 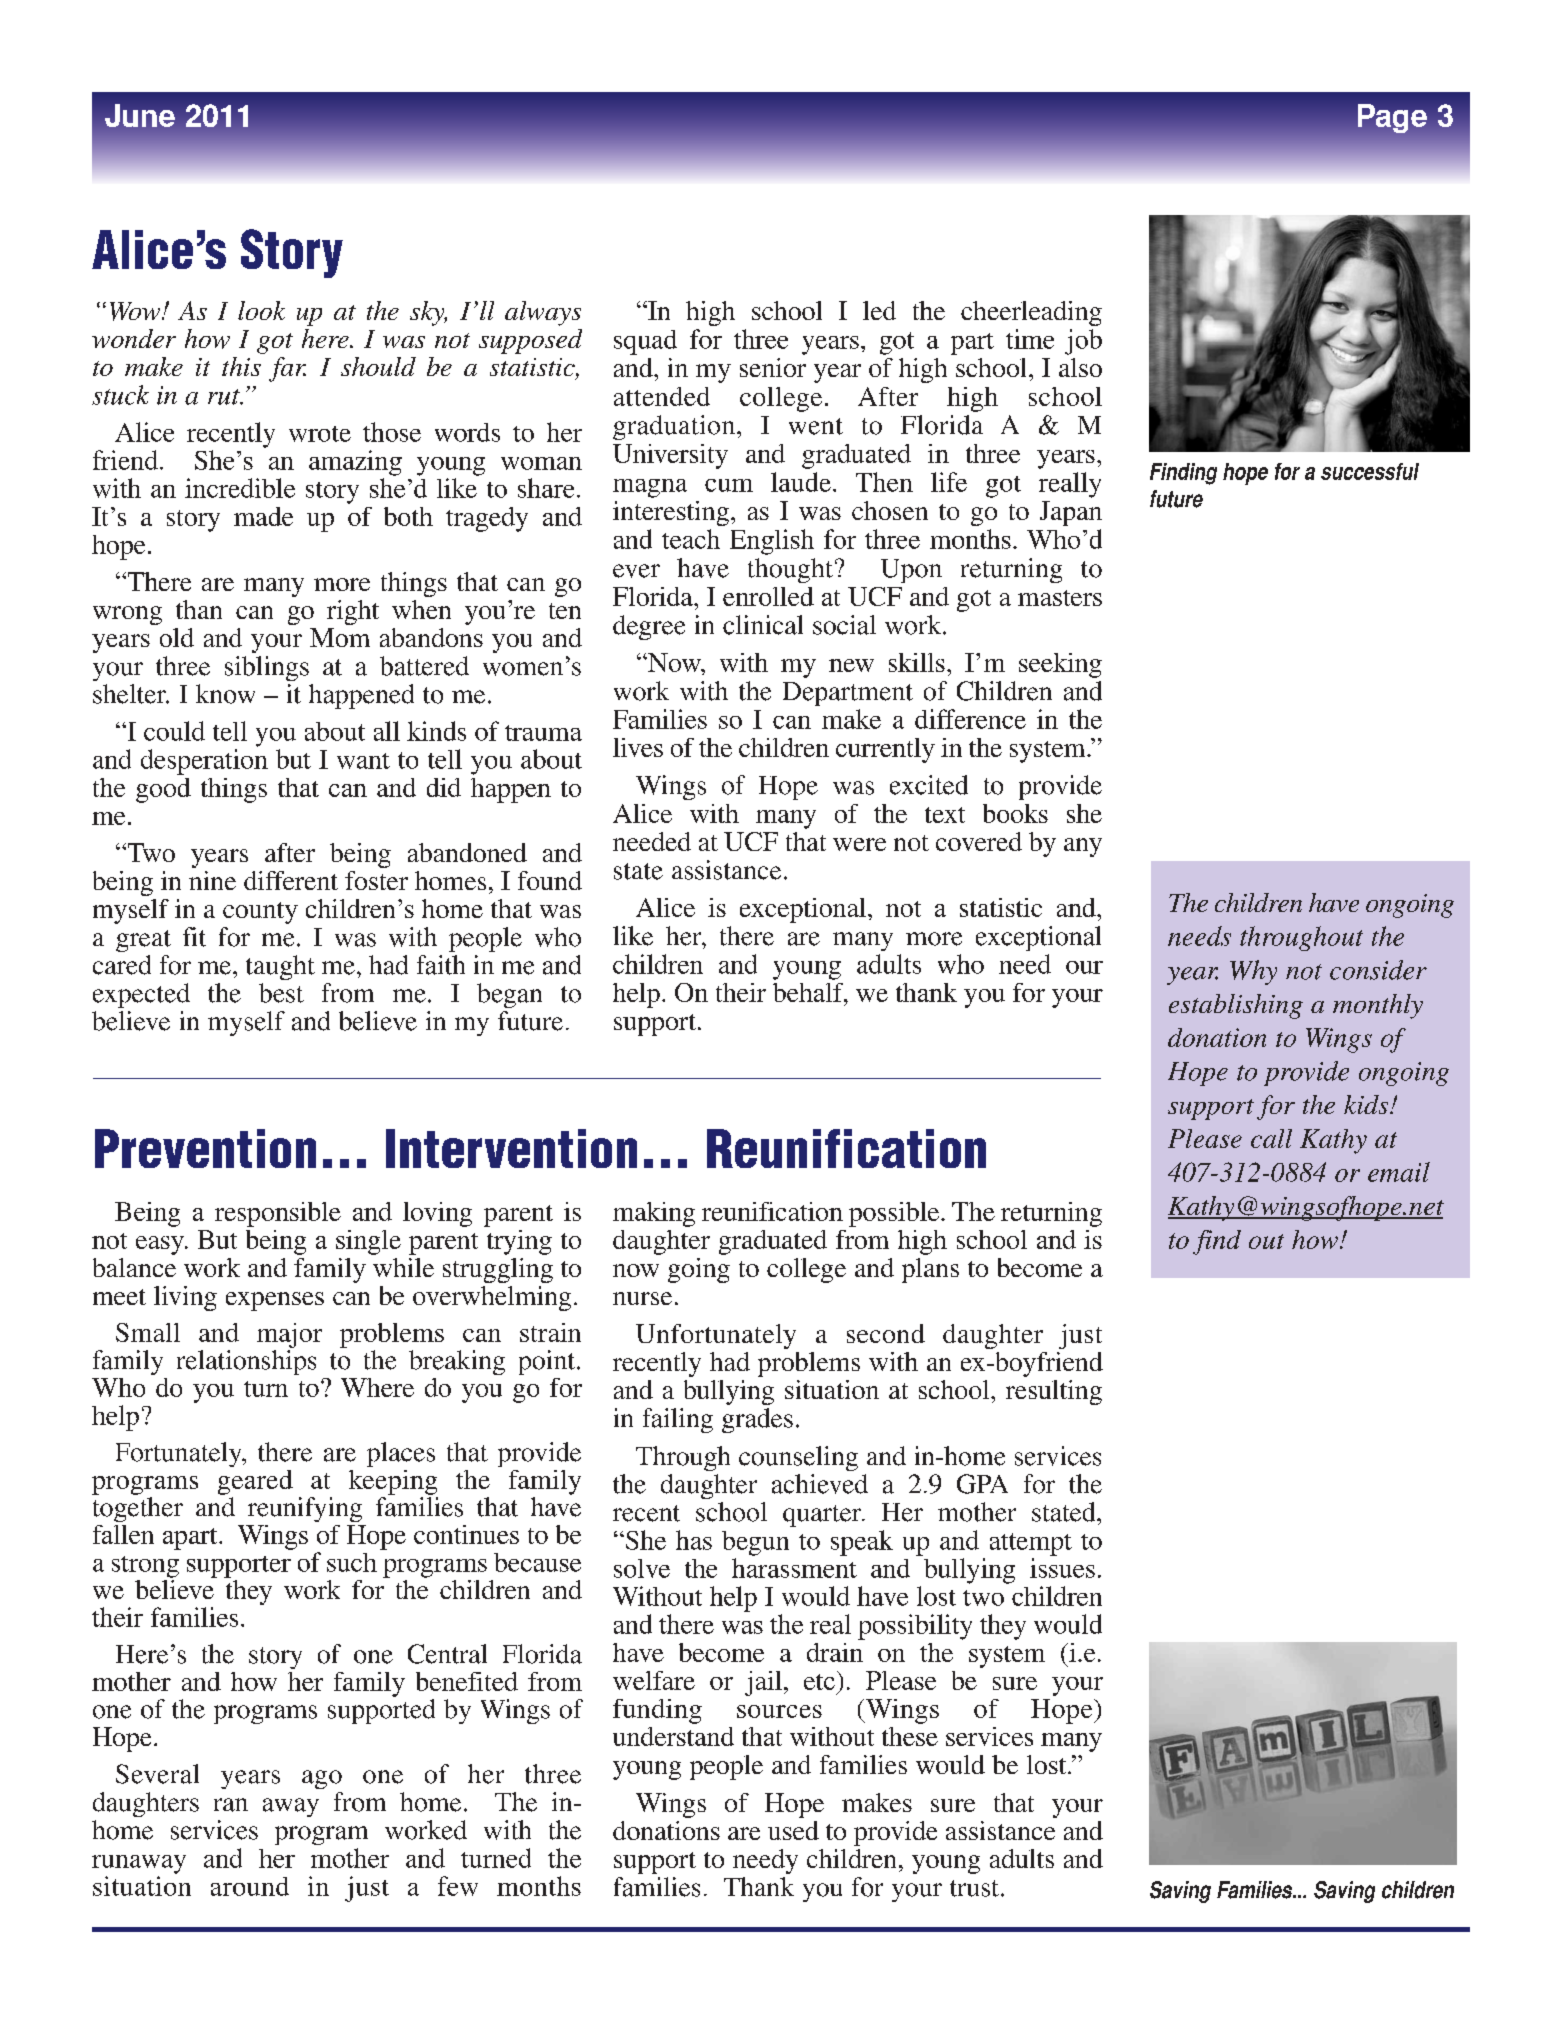 I want to click on right, so click(x=353, y=612).
